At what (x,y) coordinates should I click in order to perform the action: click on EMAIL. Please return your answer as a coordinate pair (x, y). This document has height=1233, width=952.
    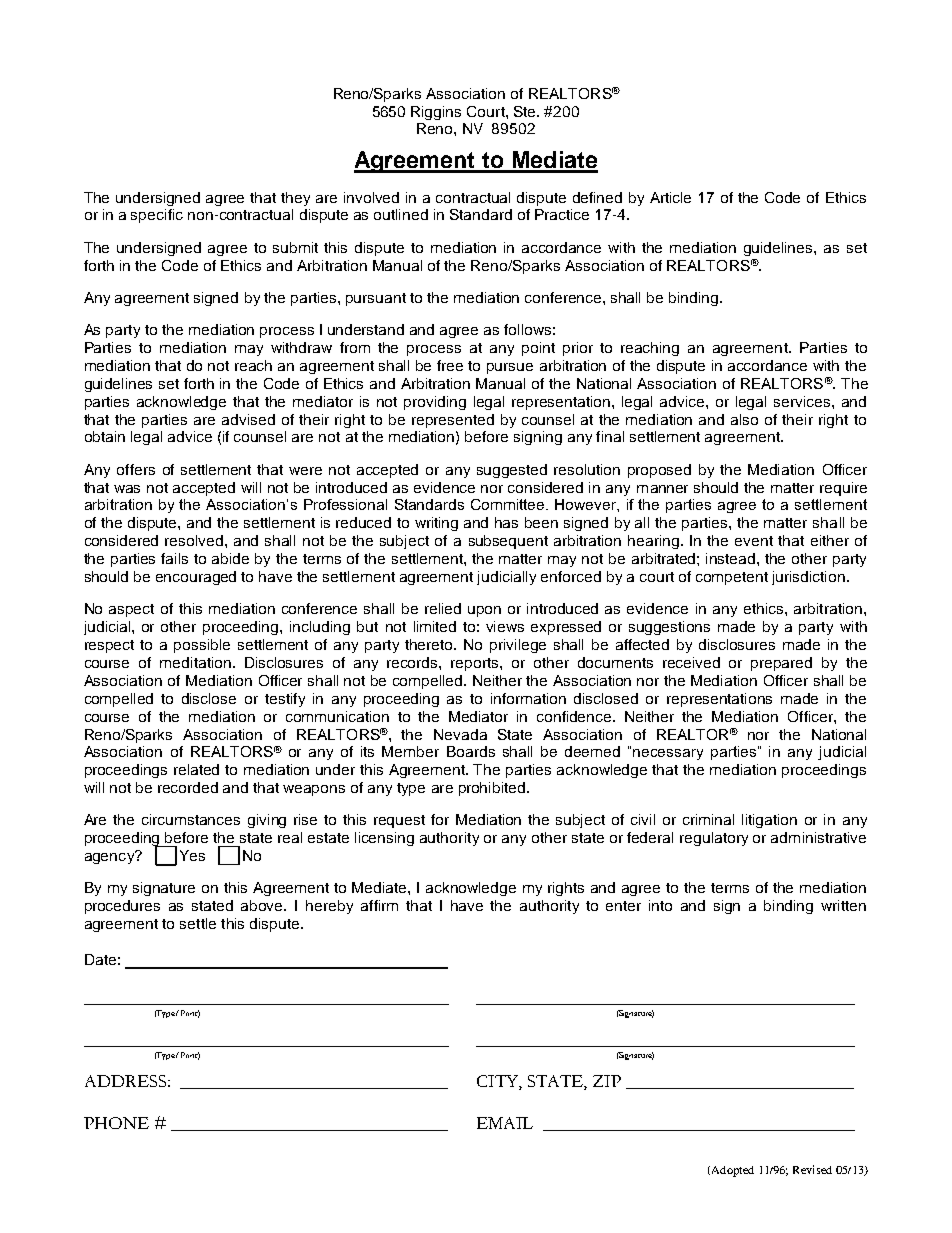
    Looking at the image, I should click on (505, 1123).
